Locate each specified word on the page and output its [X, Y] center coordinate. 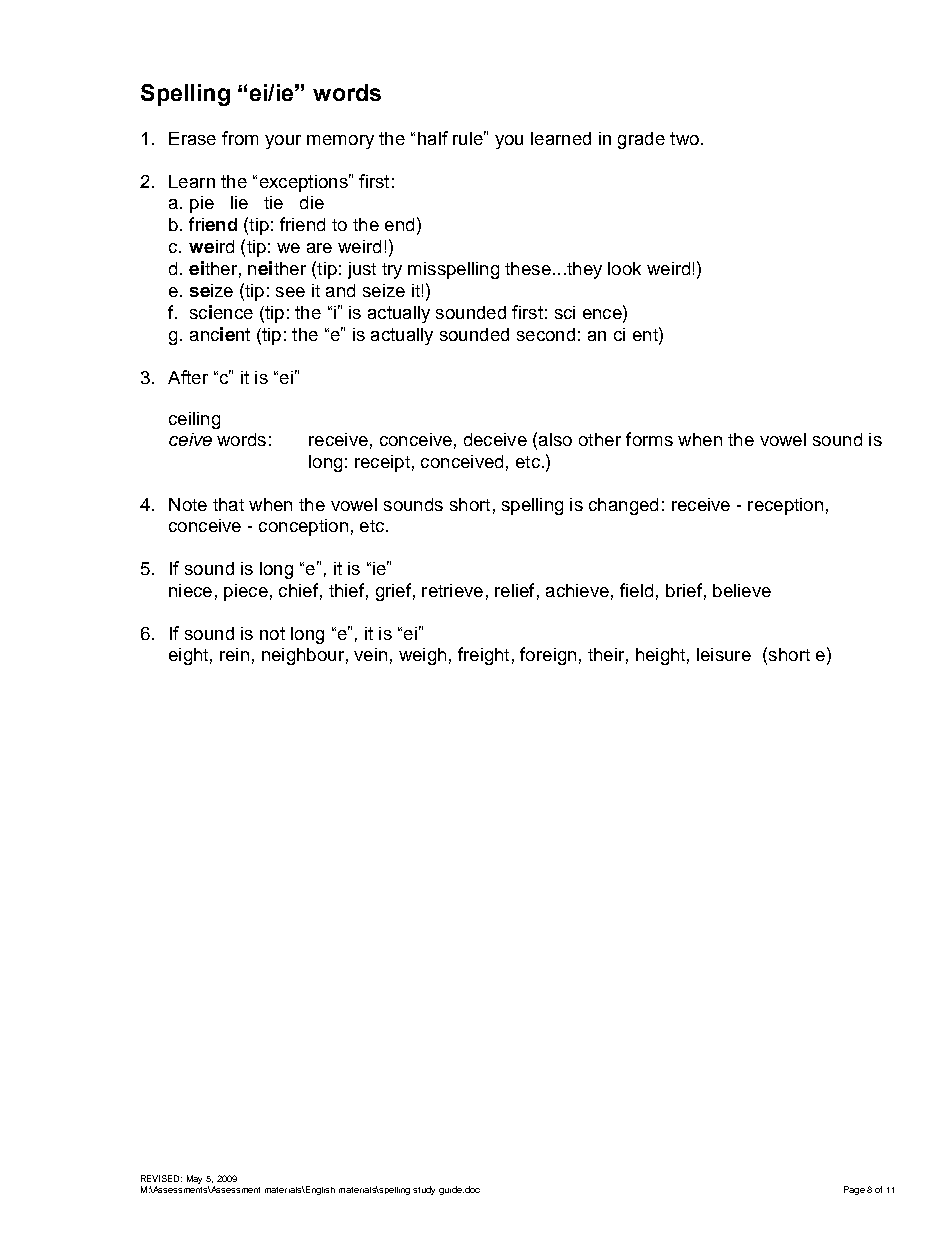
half [433, 138]
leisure [724, 654]
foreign [548, 656]
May [194, 1179]
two [684, 138]
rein [234, 654]
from [240, 138]
